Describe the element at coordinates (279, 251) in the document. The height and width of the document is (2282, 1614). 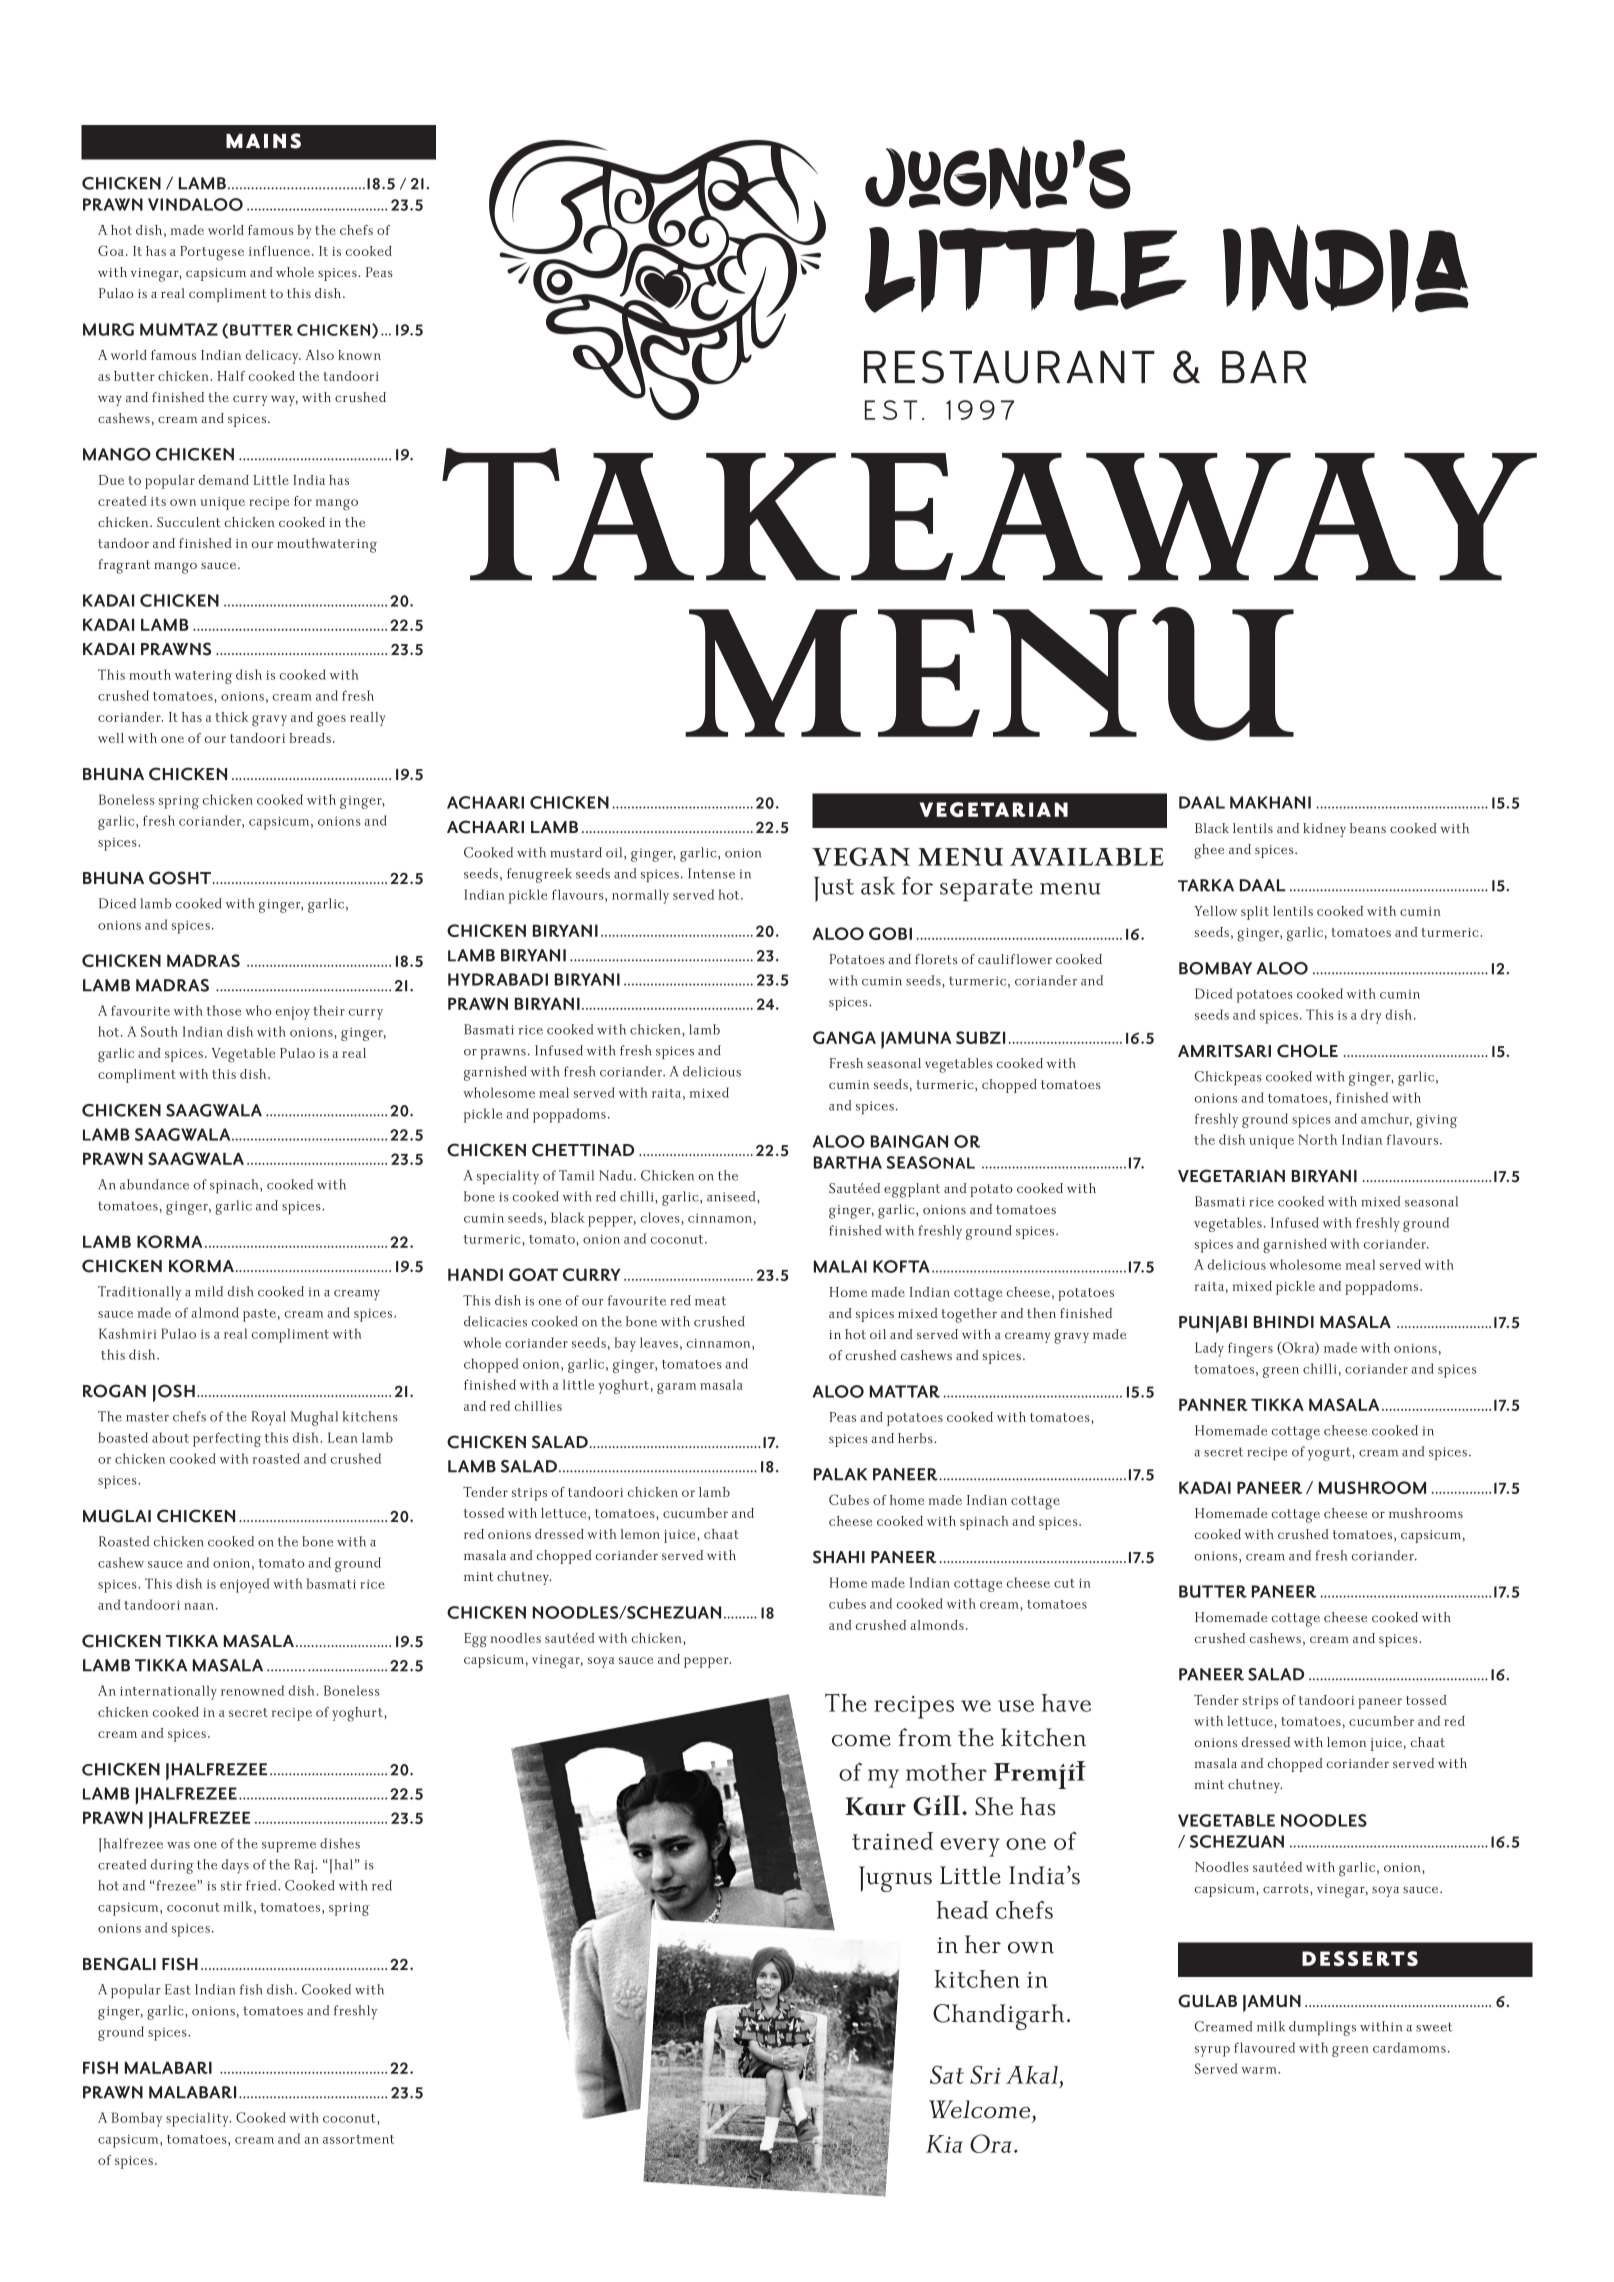
I see `influence` at that location.
